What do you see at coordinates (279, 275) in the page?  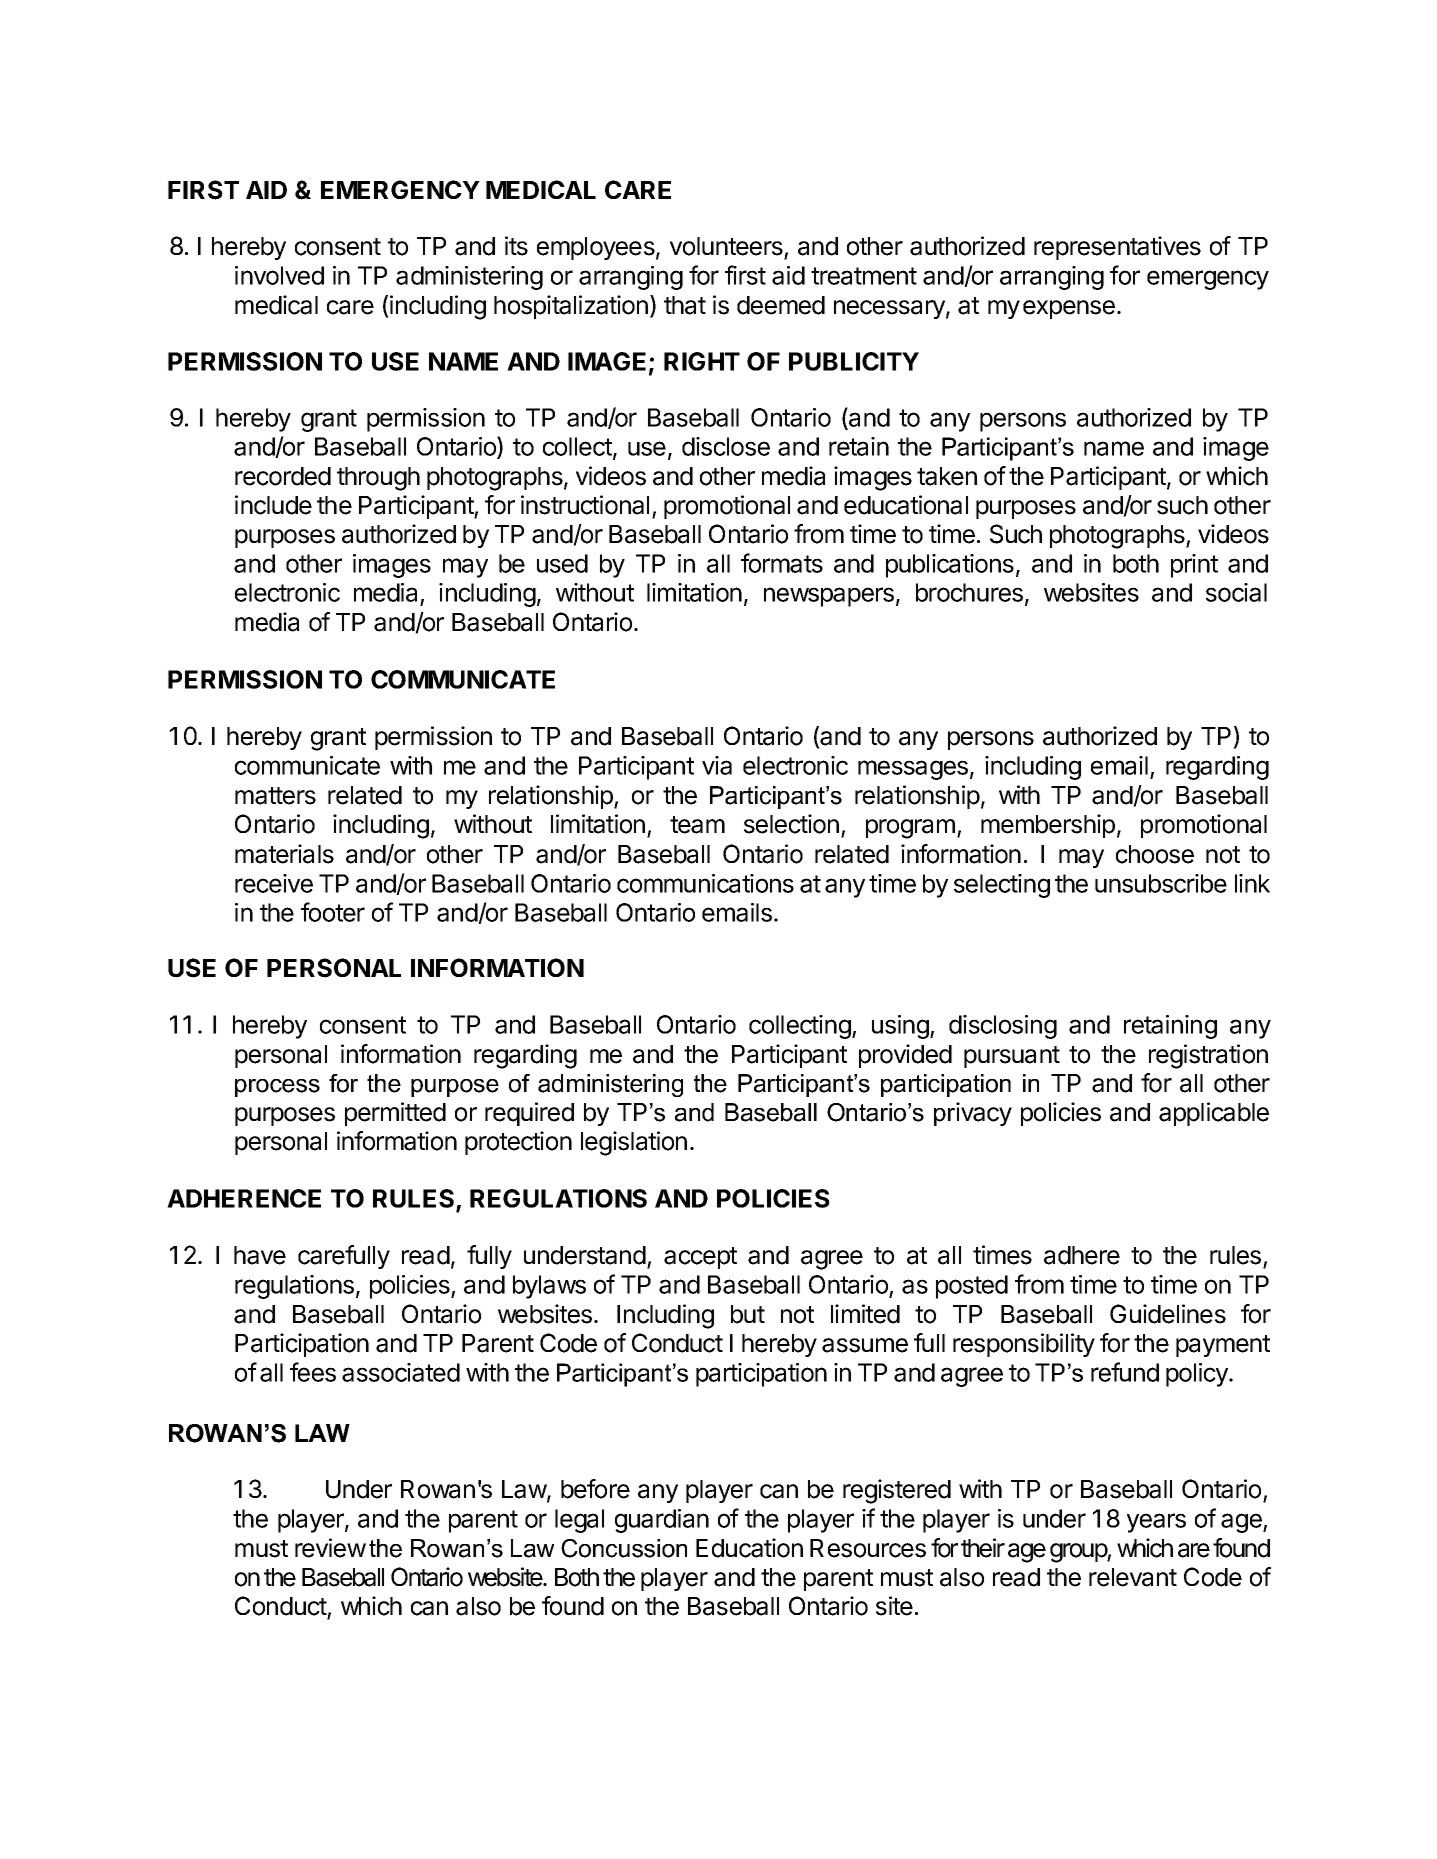 I see `involved` at bounding box center [279, 275].
